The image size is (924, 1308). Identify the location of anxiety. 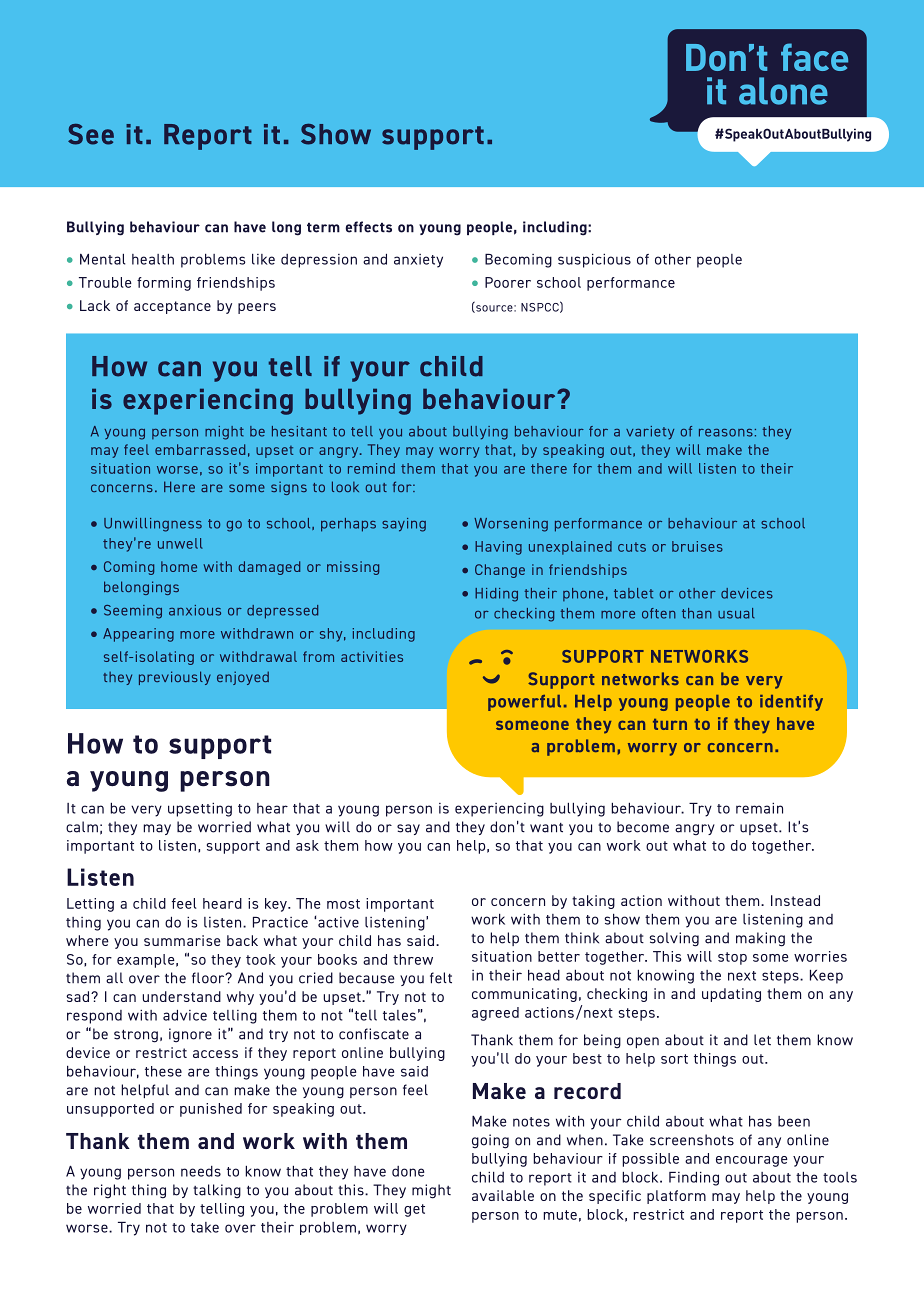
(418, 261).
